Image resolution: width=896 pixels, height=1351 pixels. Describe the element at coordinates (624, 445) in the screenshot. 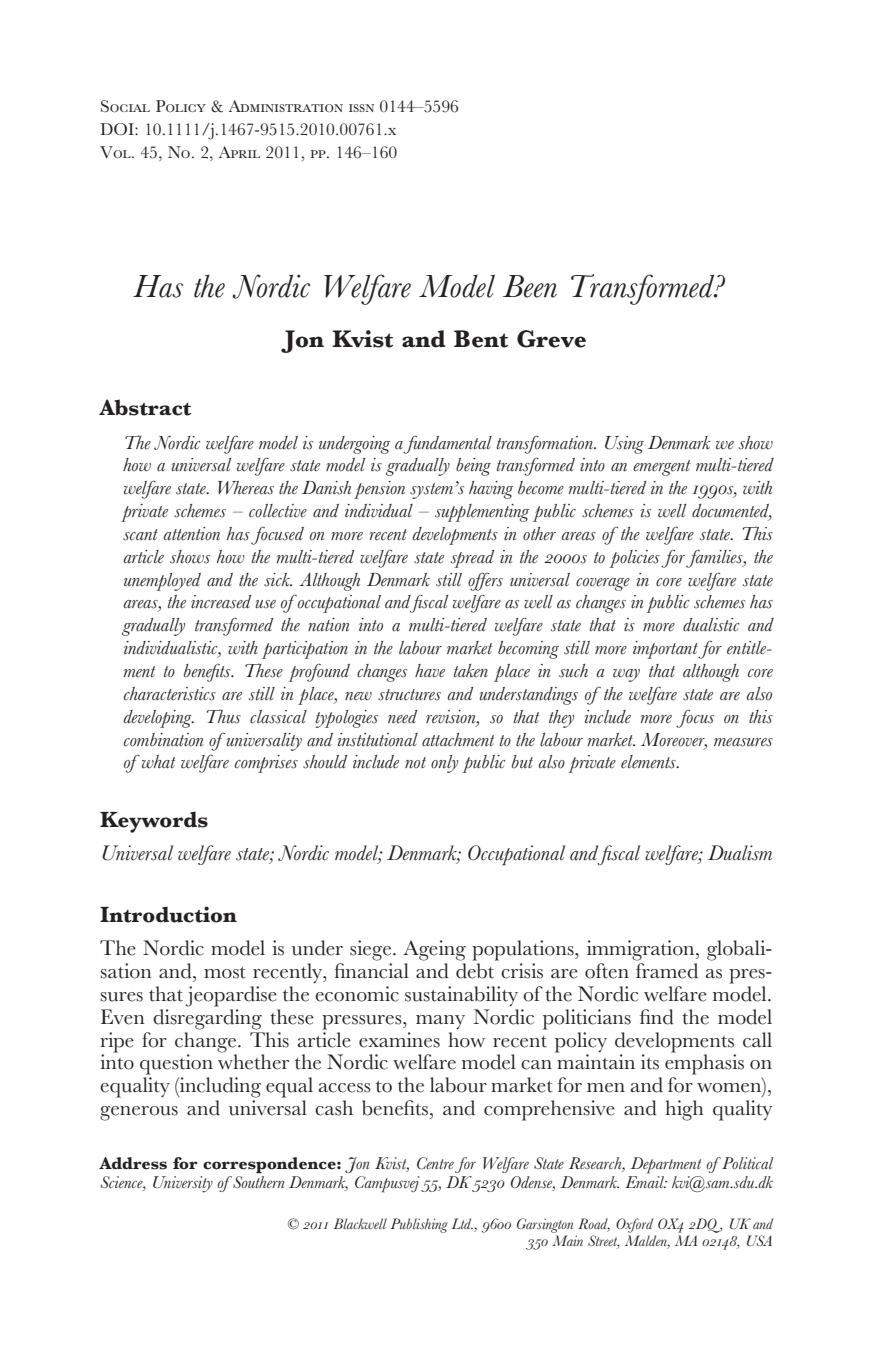

I see `Using` at that location.
